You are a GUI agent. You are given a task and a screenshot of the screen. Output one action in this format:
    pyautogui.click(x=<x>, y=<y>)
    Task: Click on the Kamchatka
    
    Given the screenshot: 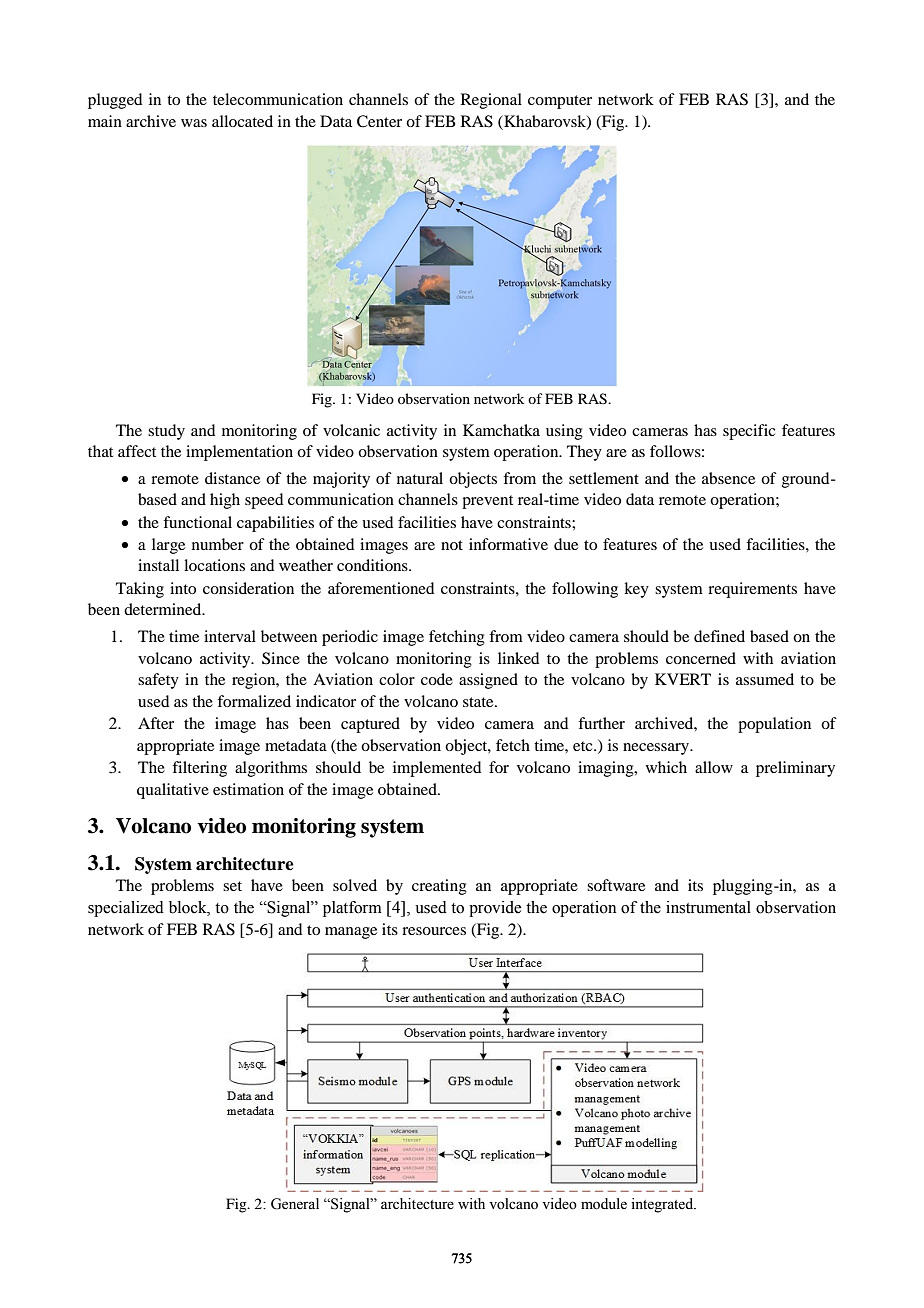 What is the action you would take?
    pyautogui.click(x=501, y=430)
